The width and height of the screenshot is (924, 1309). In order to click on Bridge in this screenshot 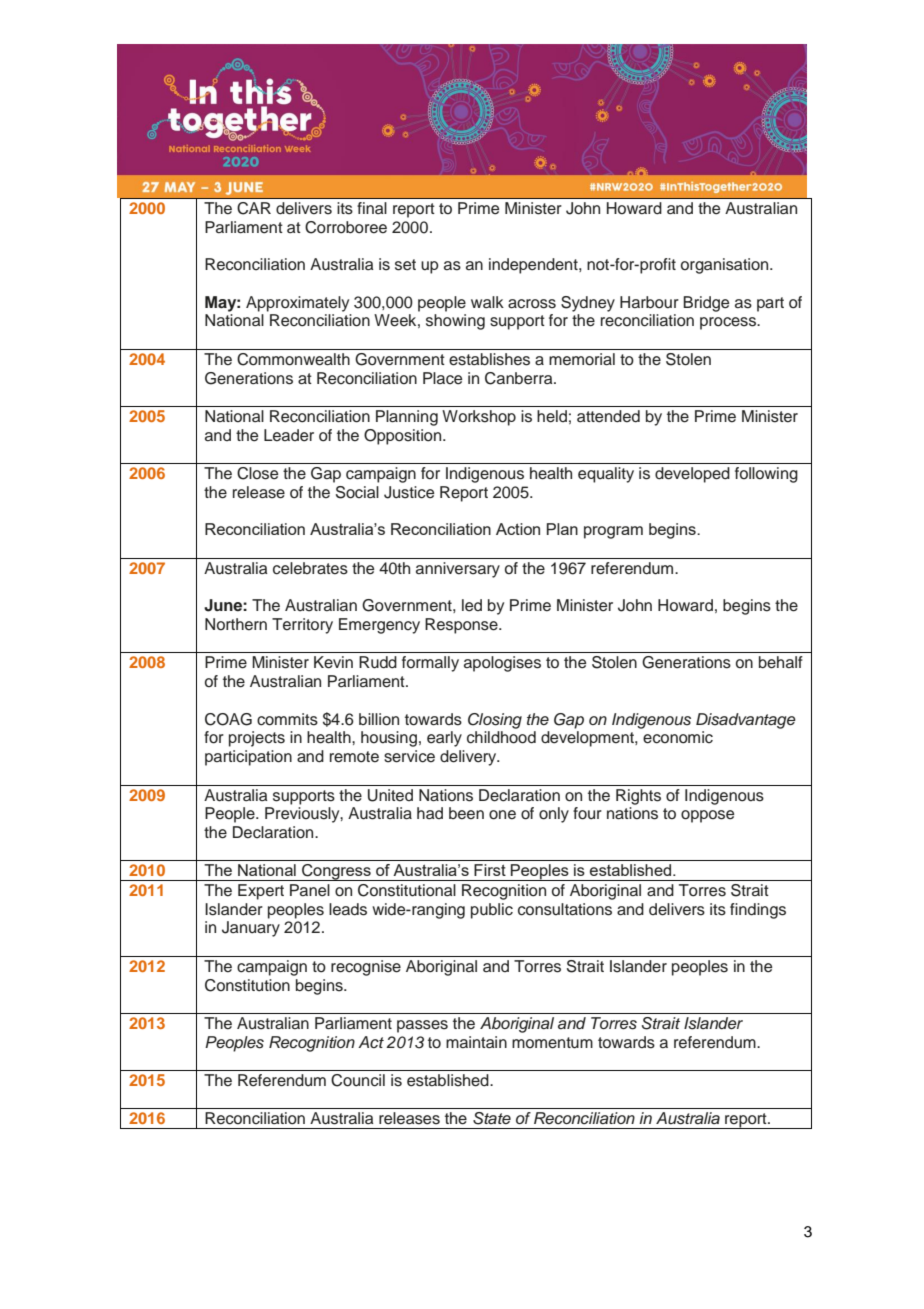, I will do `click(706, 304)`.
